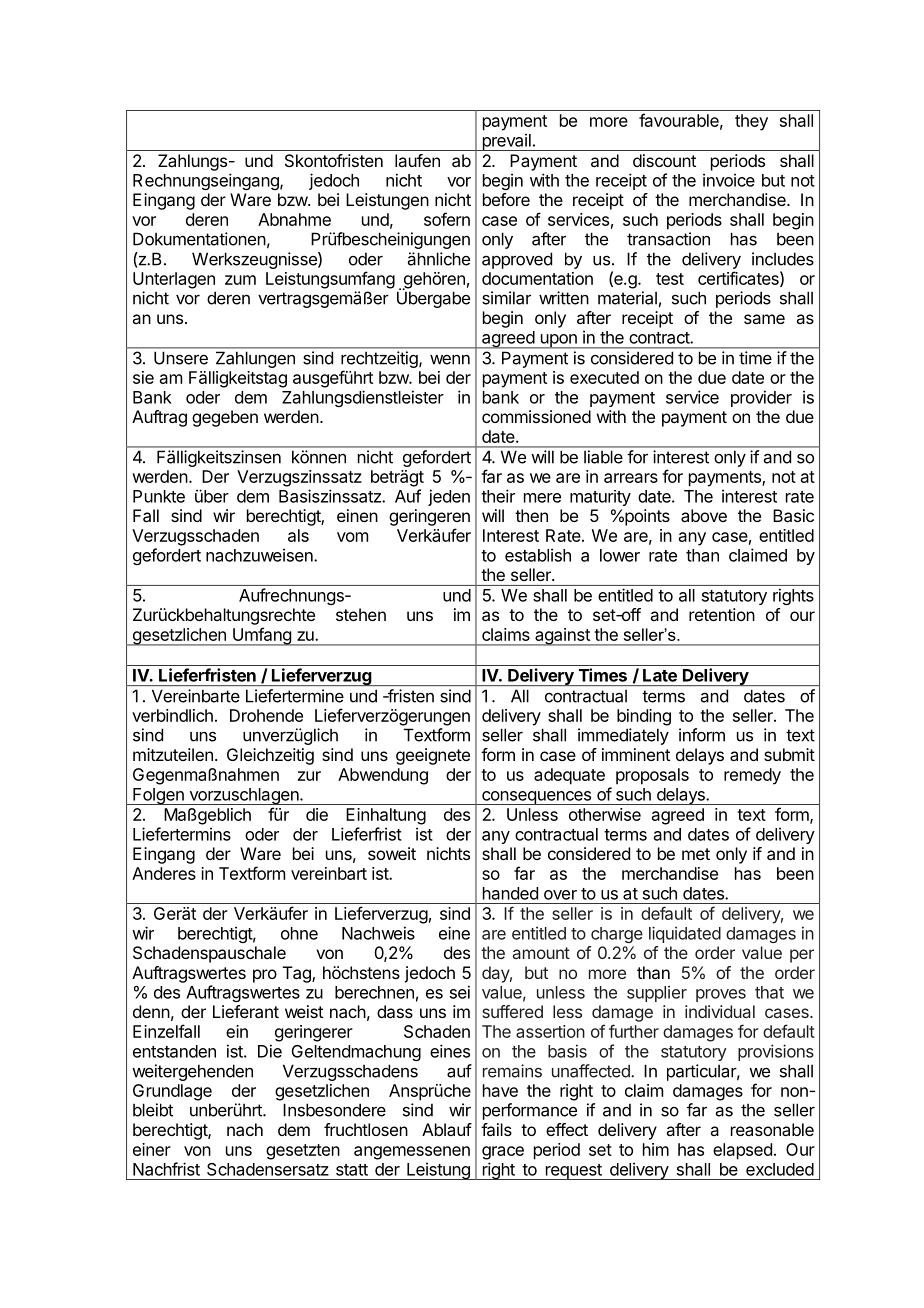  What do you see at coordinates (696, 854) in the document?
I see `met` at bounding box center [696, 854].
